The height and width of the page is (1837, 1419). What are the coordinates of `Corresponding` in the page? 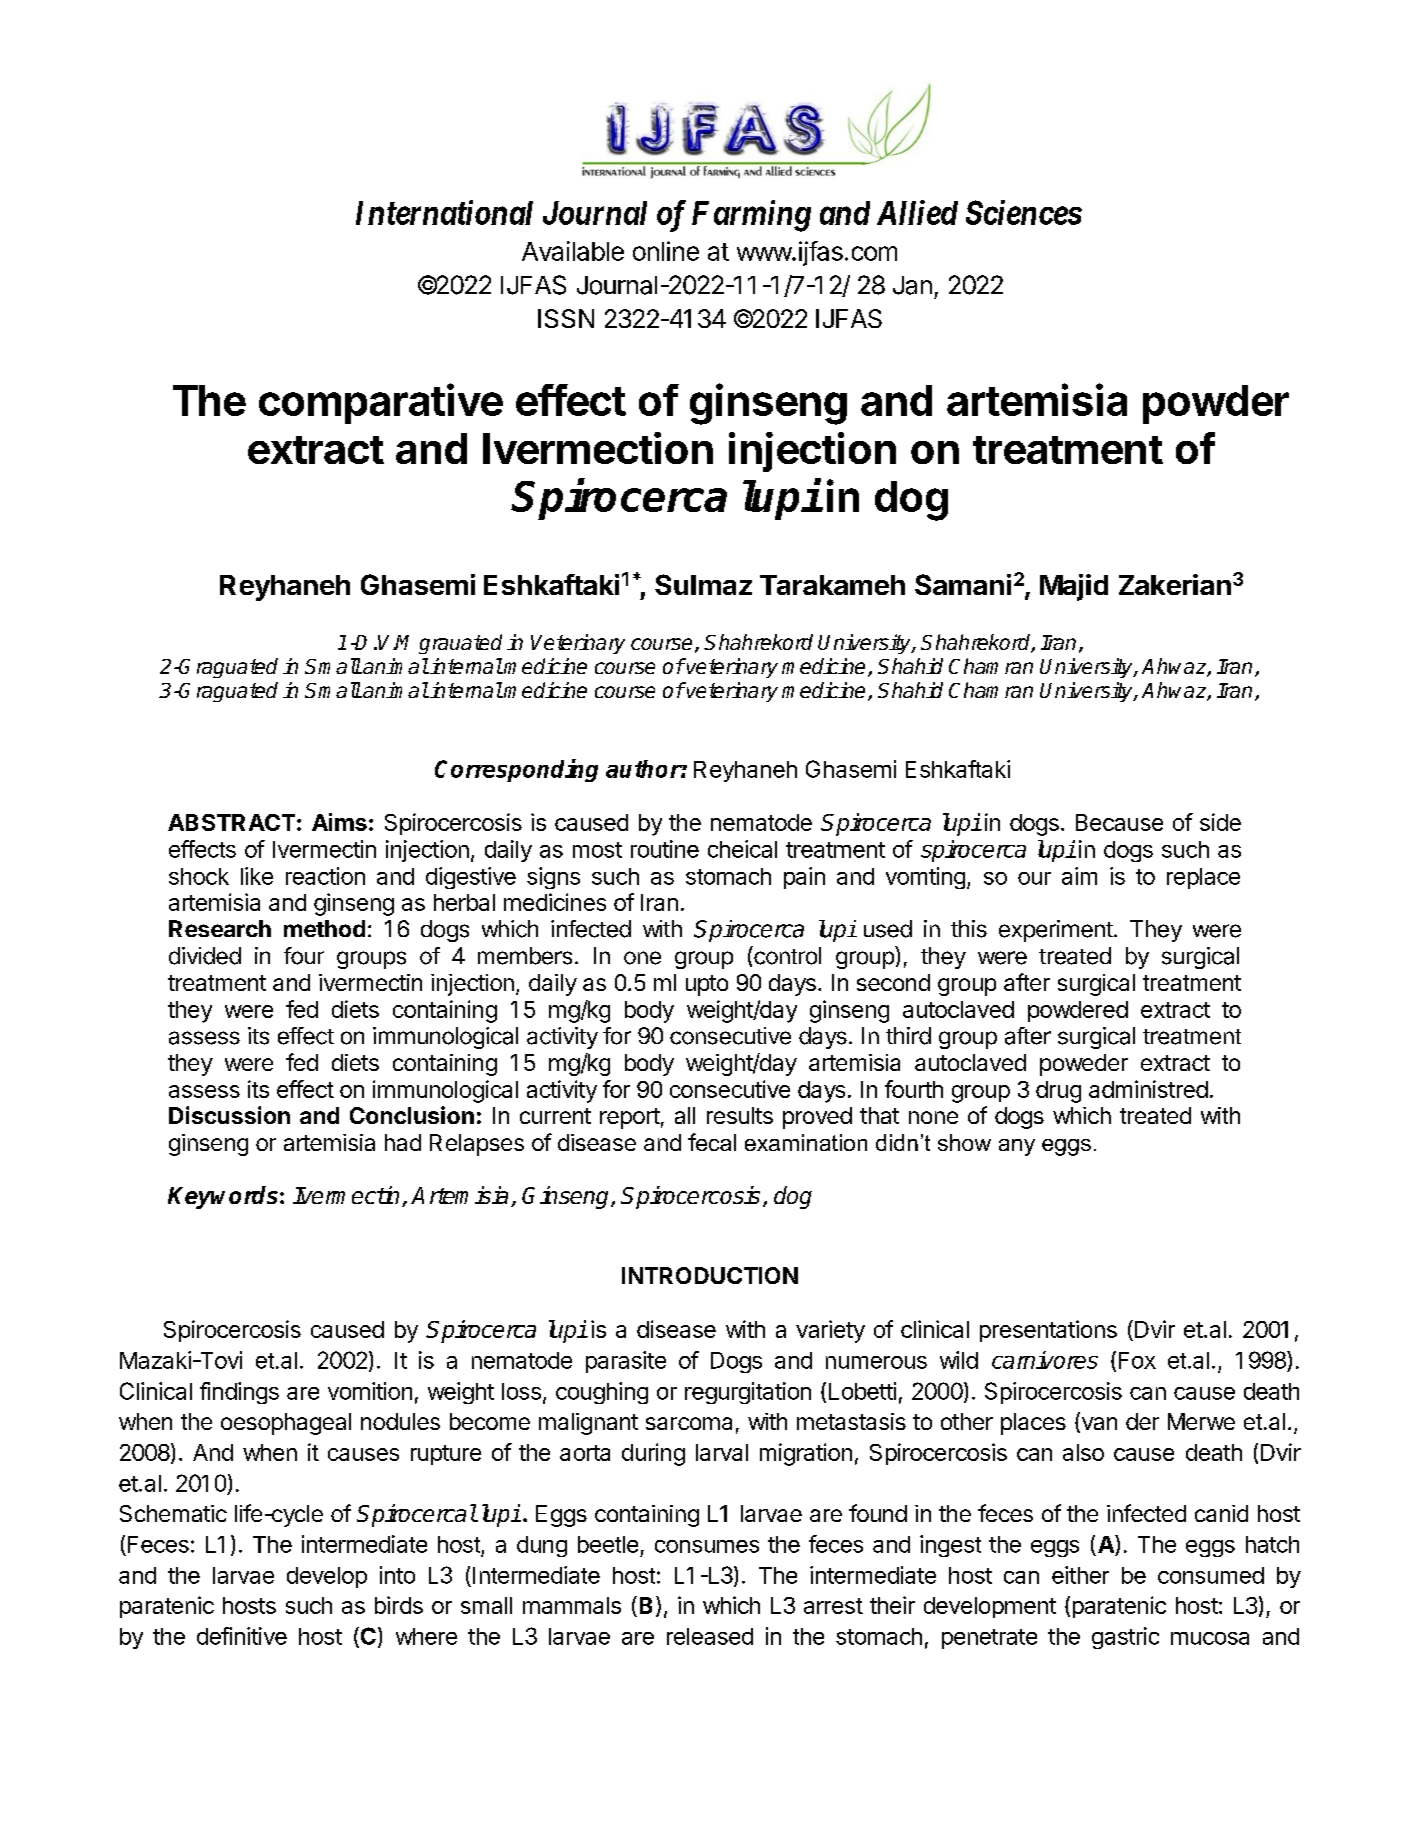 It's located at (516, 770).
